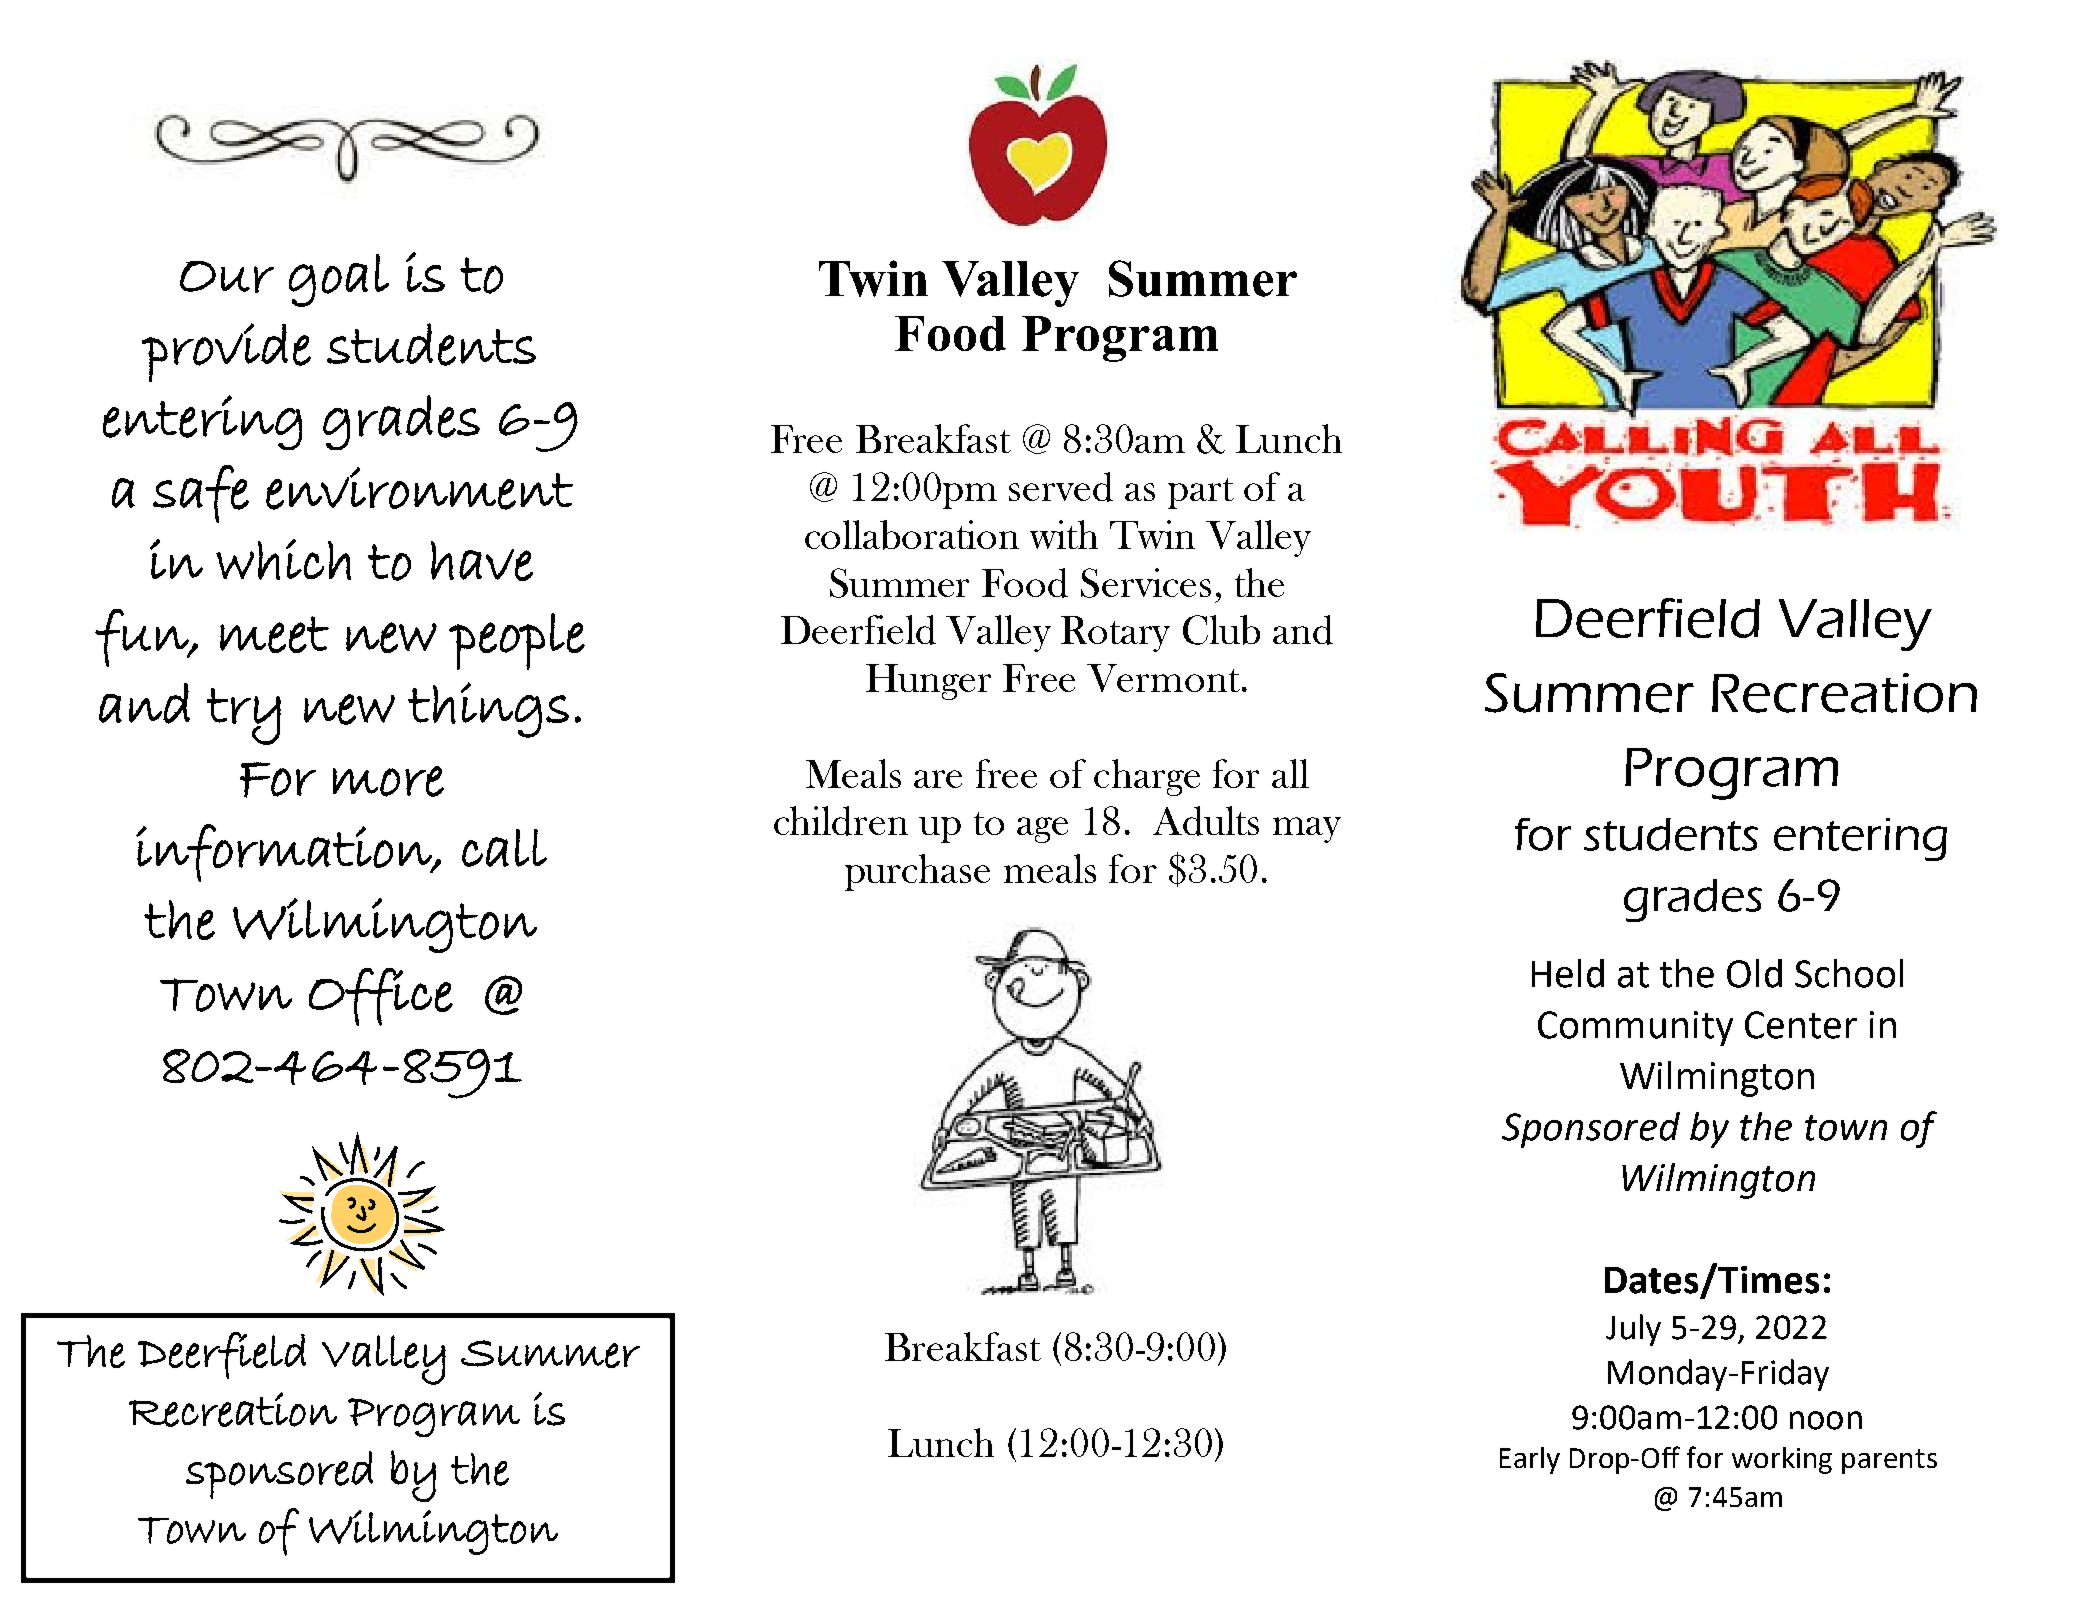 Image resolution: width=2073 pixels, height=1602 pixels. Describe the element at coordinates (1061, 487) in the image. I see `served` at that location.
